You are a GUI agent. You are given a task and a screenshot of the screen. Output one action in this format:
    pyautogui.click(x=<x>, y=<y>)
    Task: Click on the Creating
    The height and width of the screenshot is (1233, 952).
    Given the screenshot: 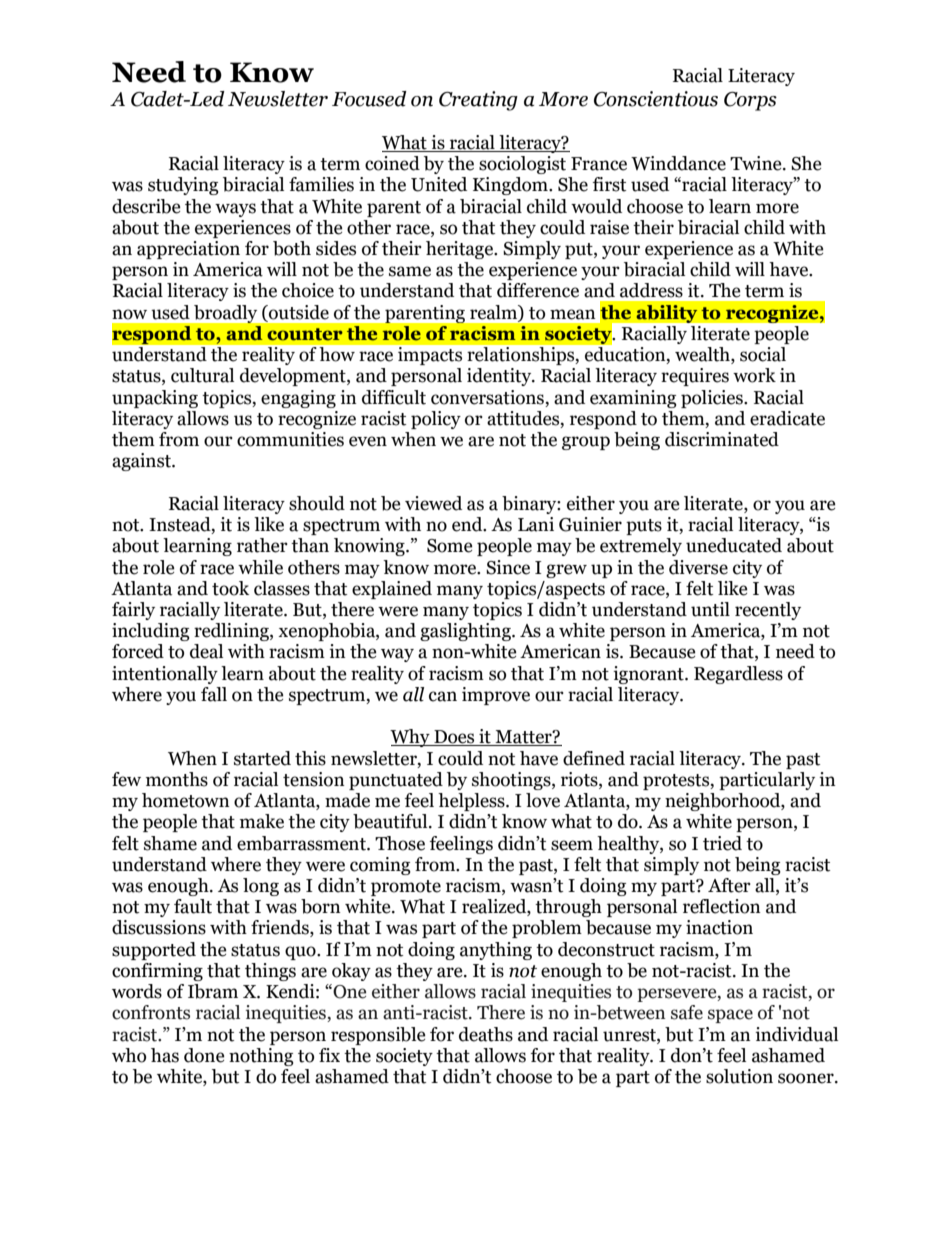 What is the action you would take?
    pyautogui.click(x=478, y=101)
